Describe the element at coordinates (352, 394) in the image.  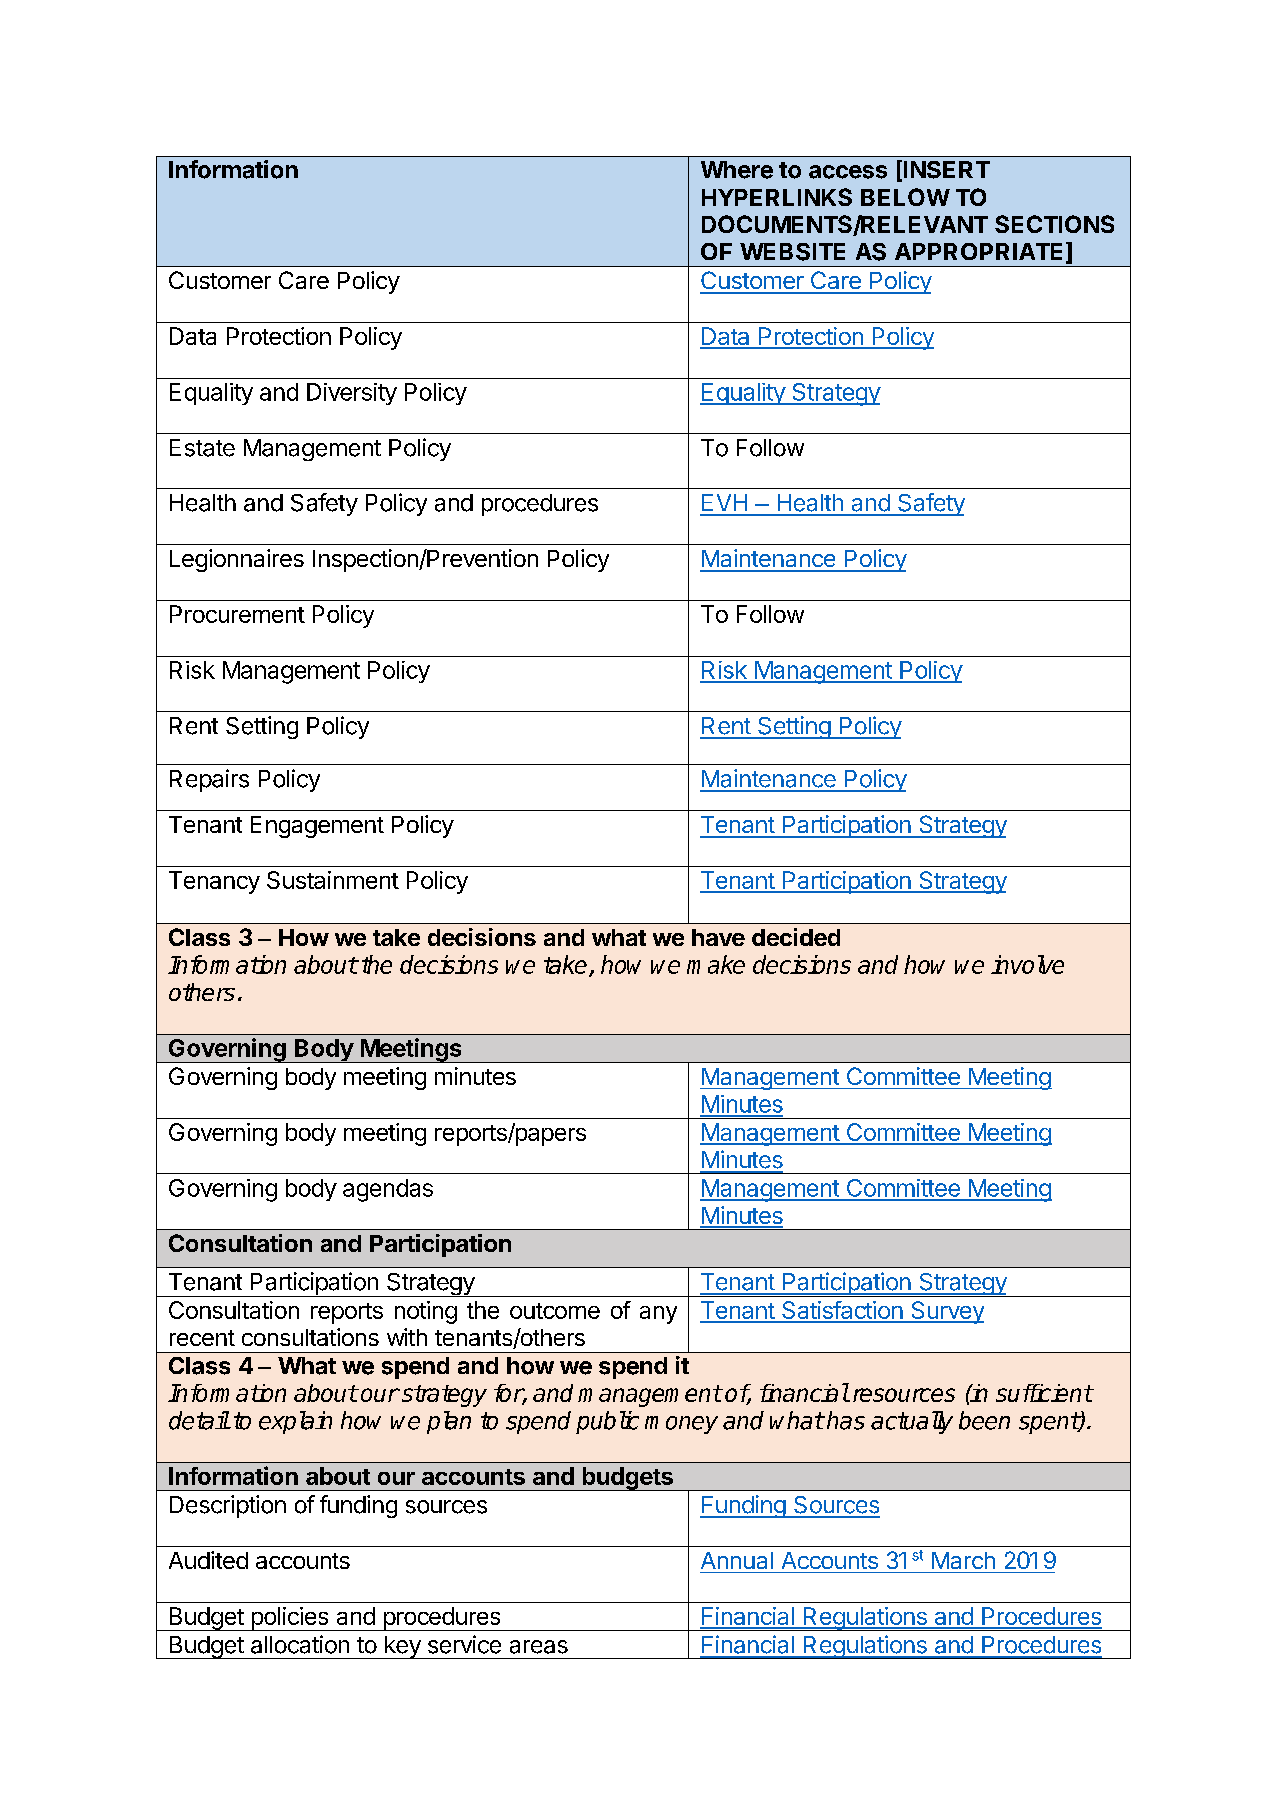
I see `Diversity` at that location.
